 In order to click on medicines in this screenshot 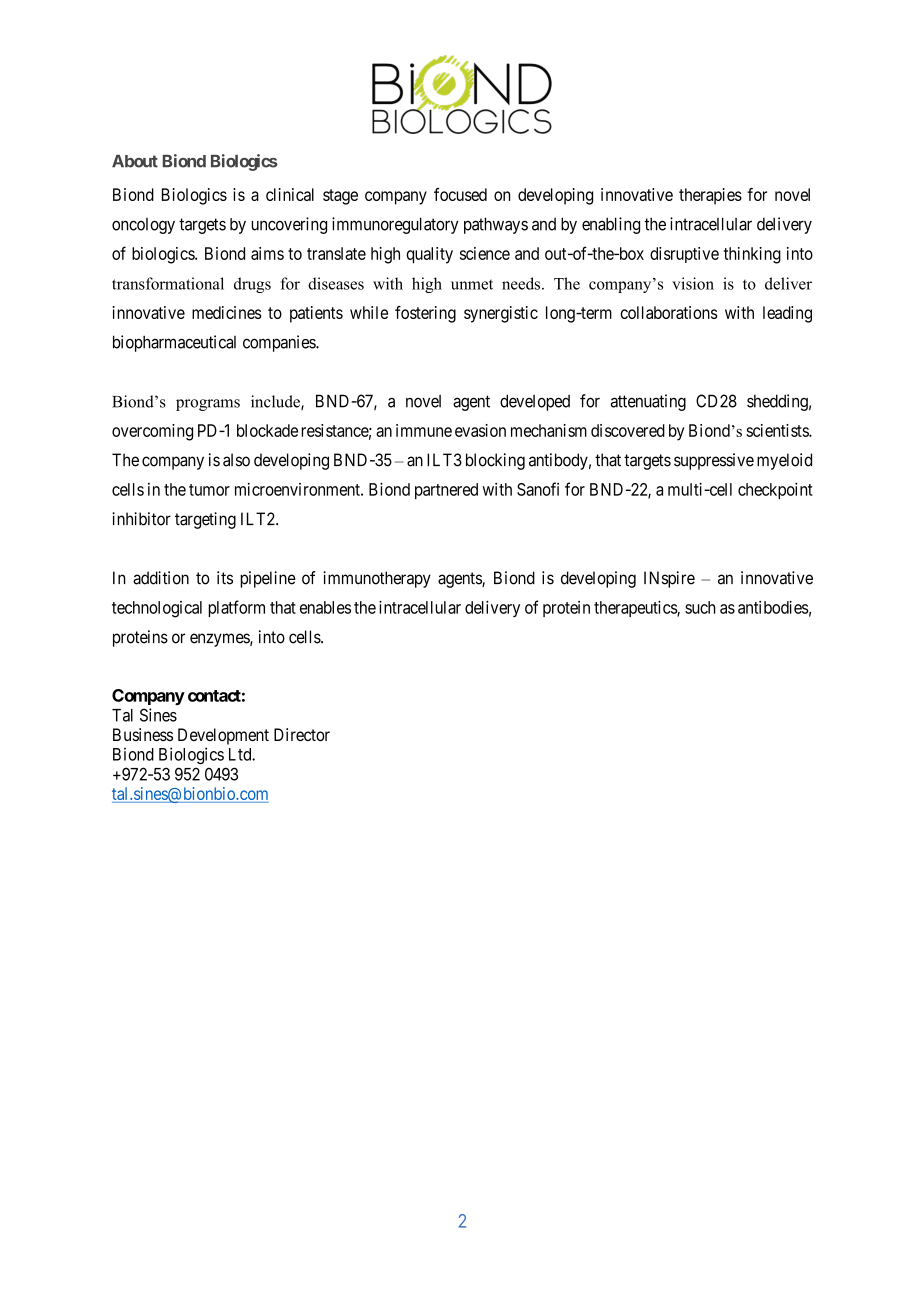, I will do `click(227, 312)`.
